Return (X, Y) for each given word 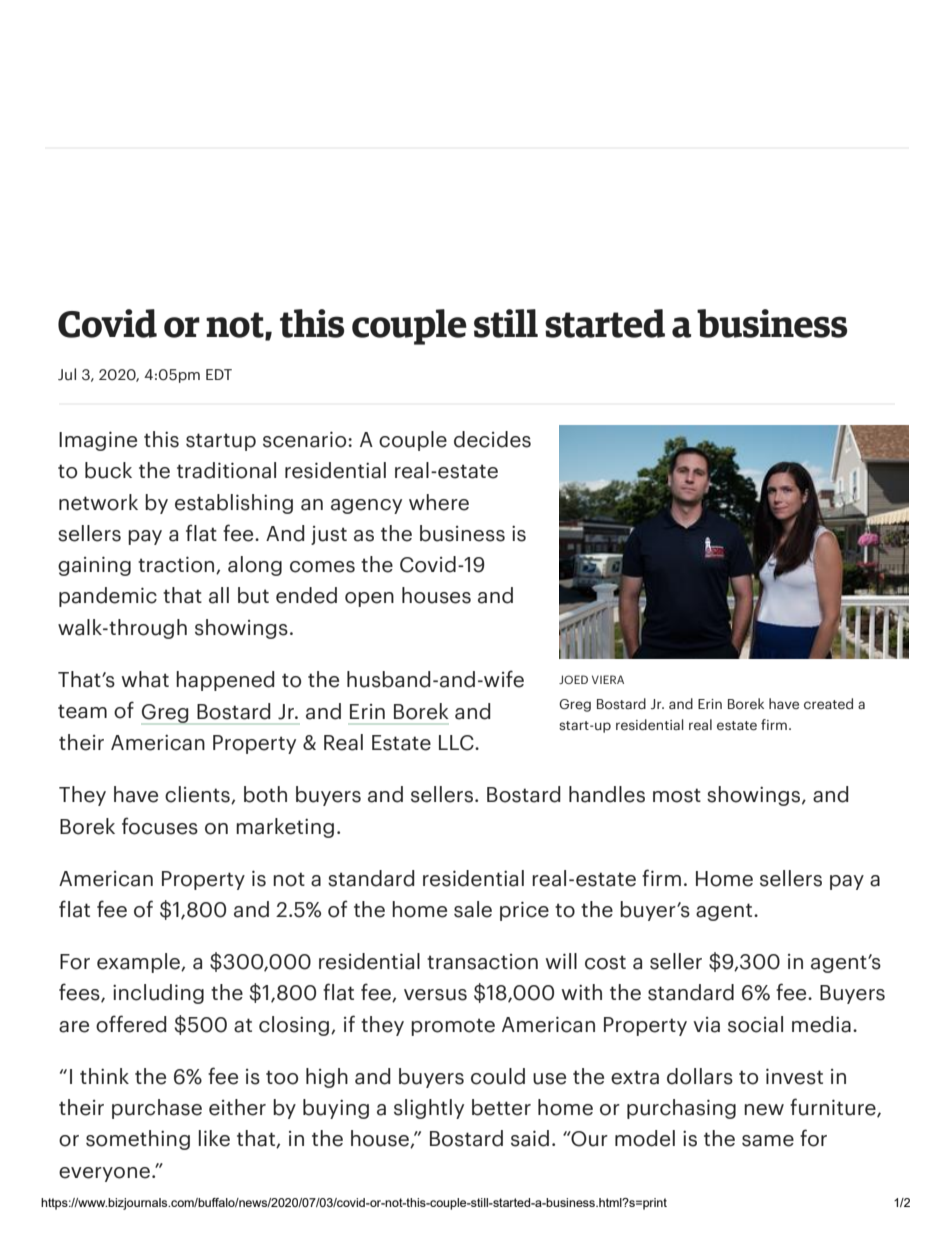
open (369, 599)
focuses (160, 826)
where (439, 502)
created (828, 704)
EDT (219, 374)
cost (605, 962)
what (145, 679)
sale (473, 909)
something (138, 1140)
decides (492, 439)
